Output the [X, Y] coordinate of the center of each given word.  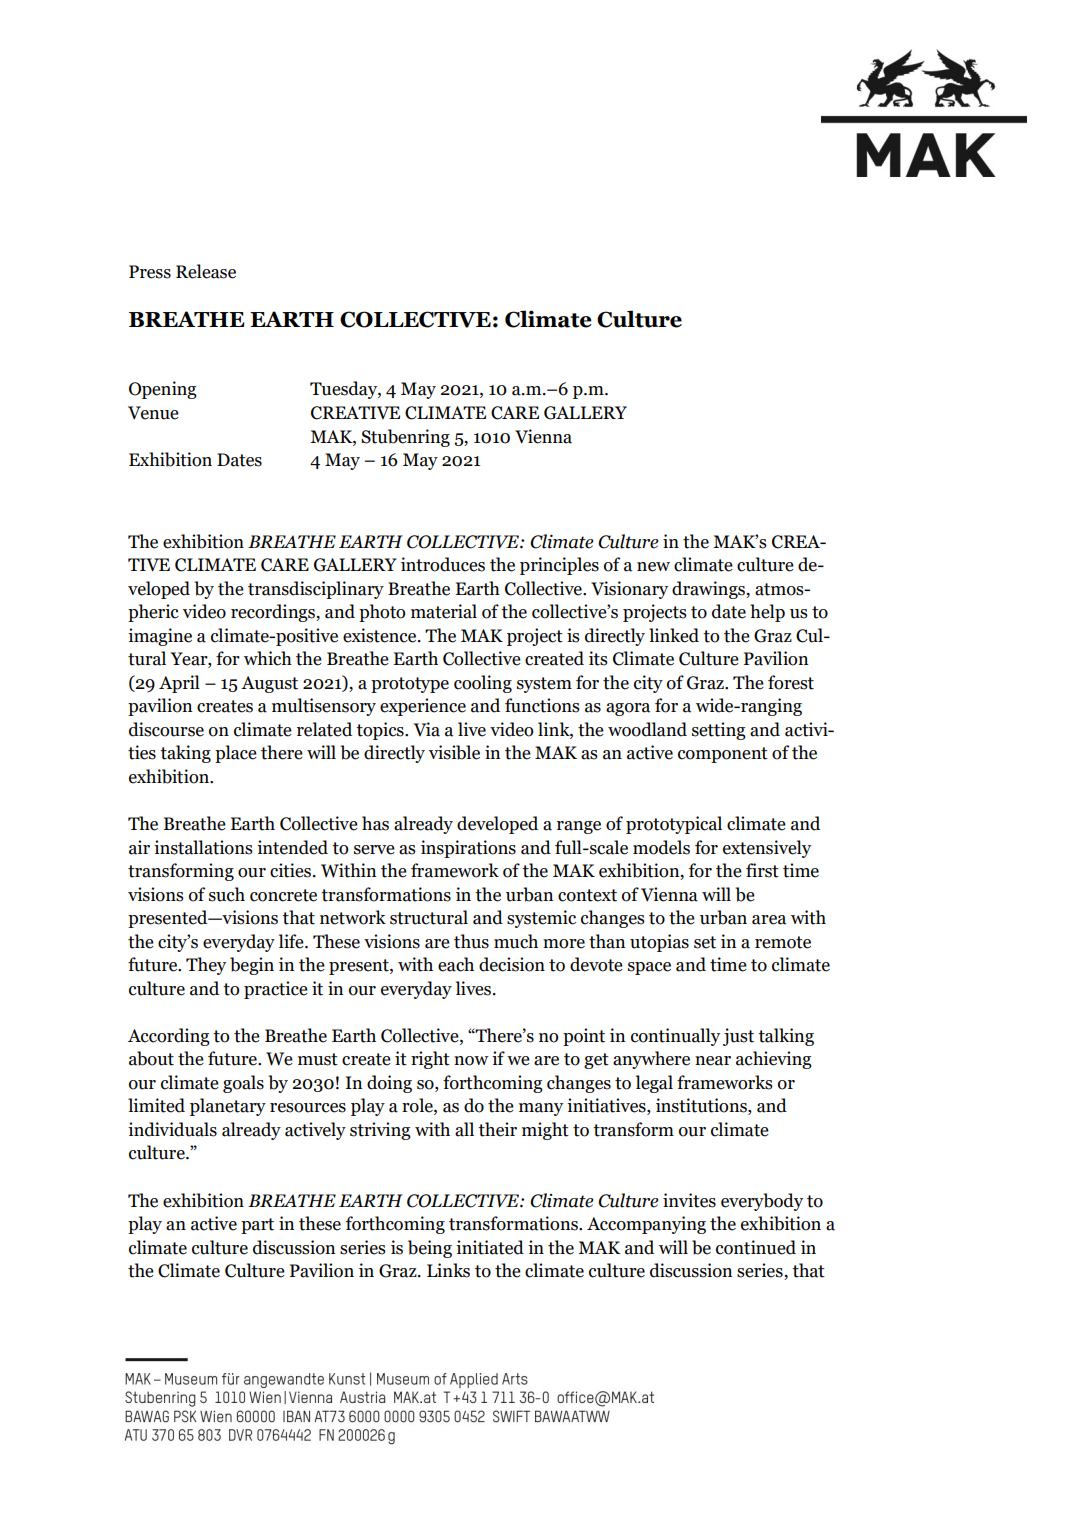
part [257, 1226]
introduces [443, 564]
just [738, 1037]
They [206, 966]
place [236, 754]
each [456, 964]
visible [454, 752]
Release [206, 271]
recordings [274, 613]
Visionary [629, 590]
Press [150, 272]
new [653, 567]
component [723, 755]
